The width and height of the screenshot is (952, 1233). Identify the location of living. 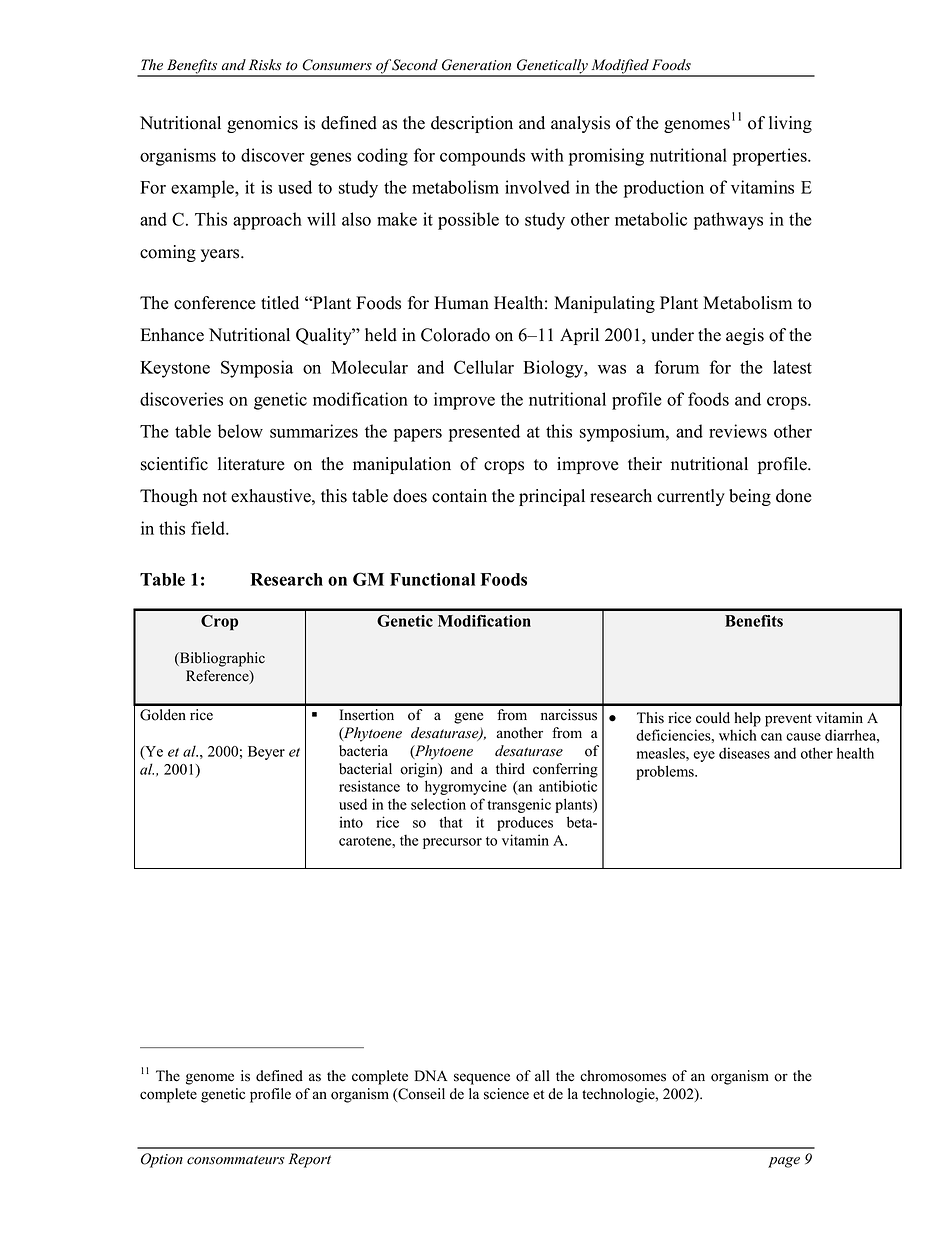
(790, 124).
